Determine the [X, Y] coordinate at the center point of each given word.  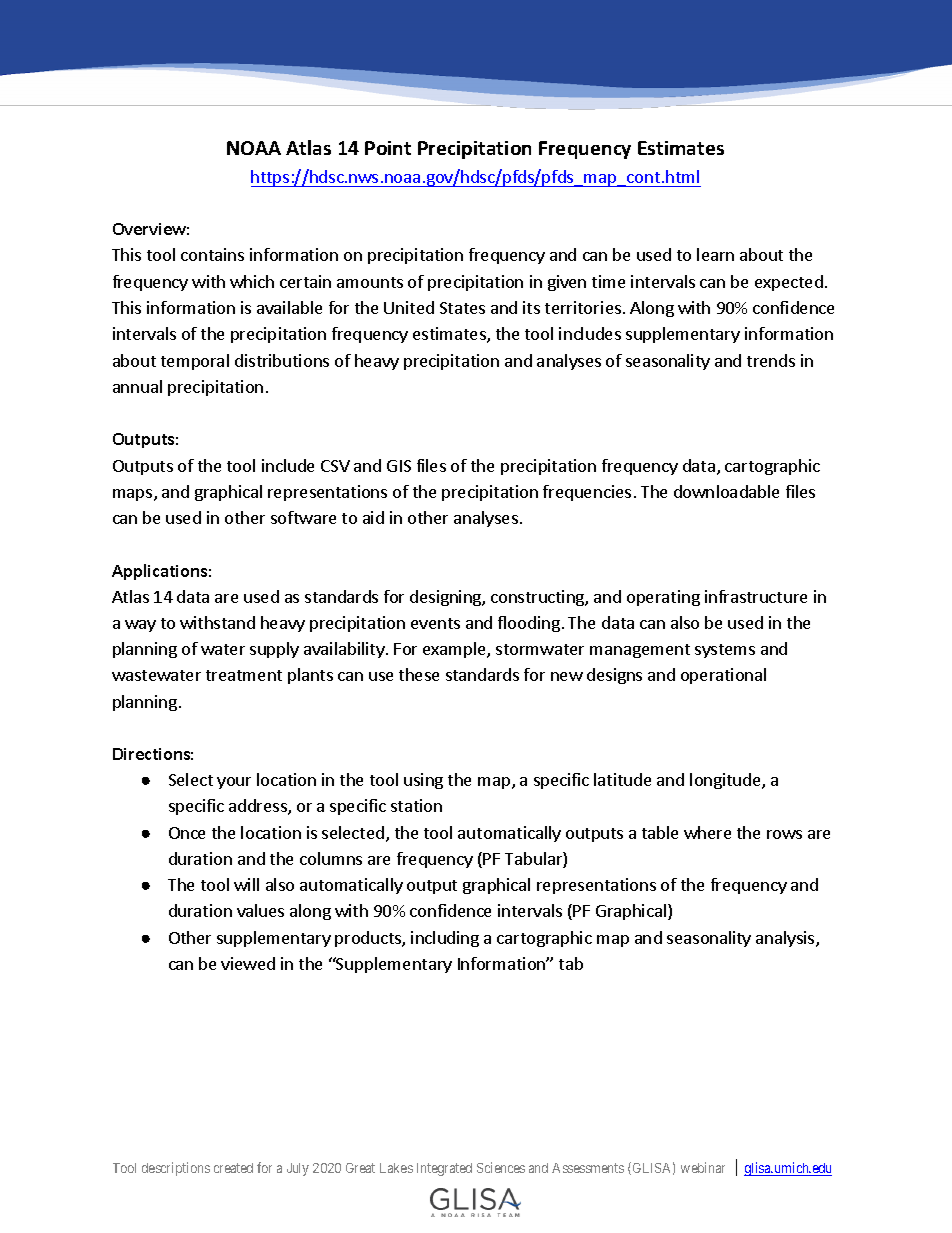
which [252, 281]
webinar [703, 1167]
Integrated [444, 1169]
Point [388, 148]
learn [715, 254]
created [233, 1168]
